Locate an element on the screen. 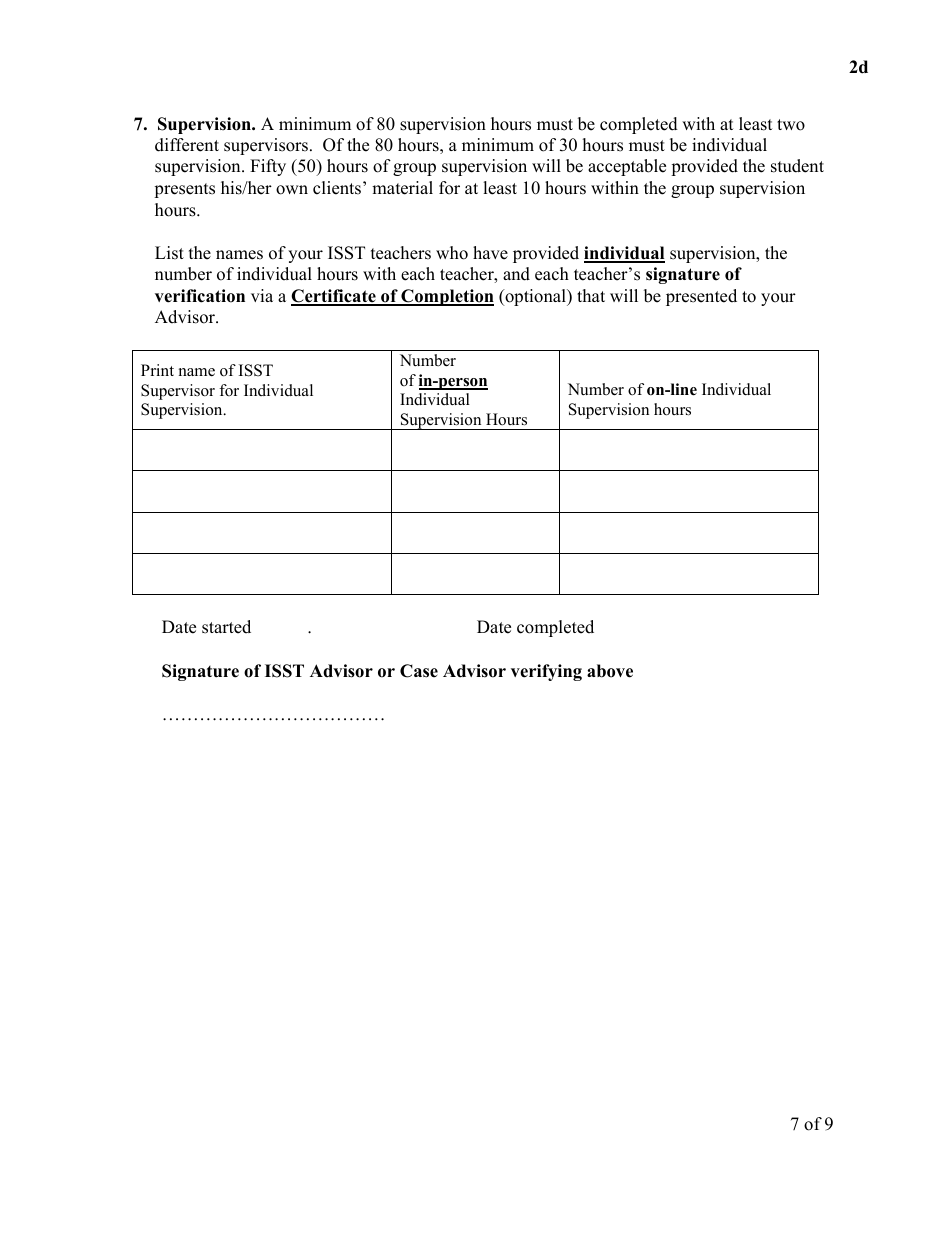 The width and height of the screenshot is (952, 1233). verification is located at coordinates (200, 296).
